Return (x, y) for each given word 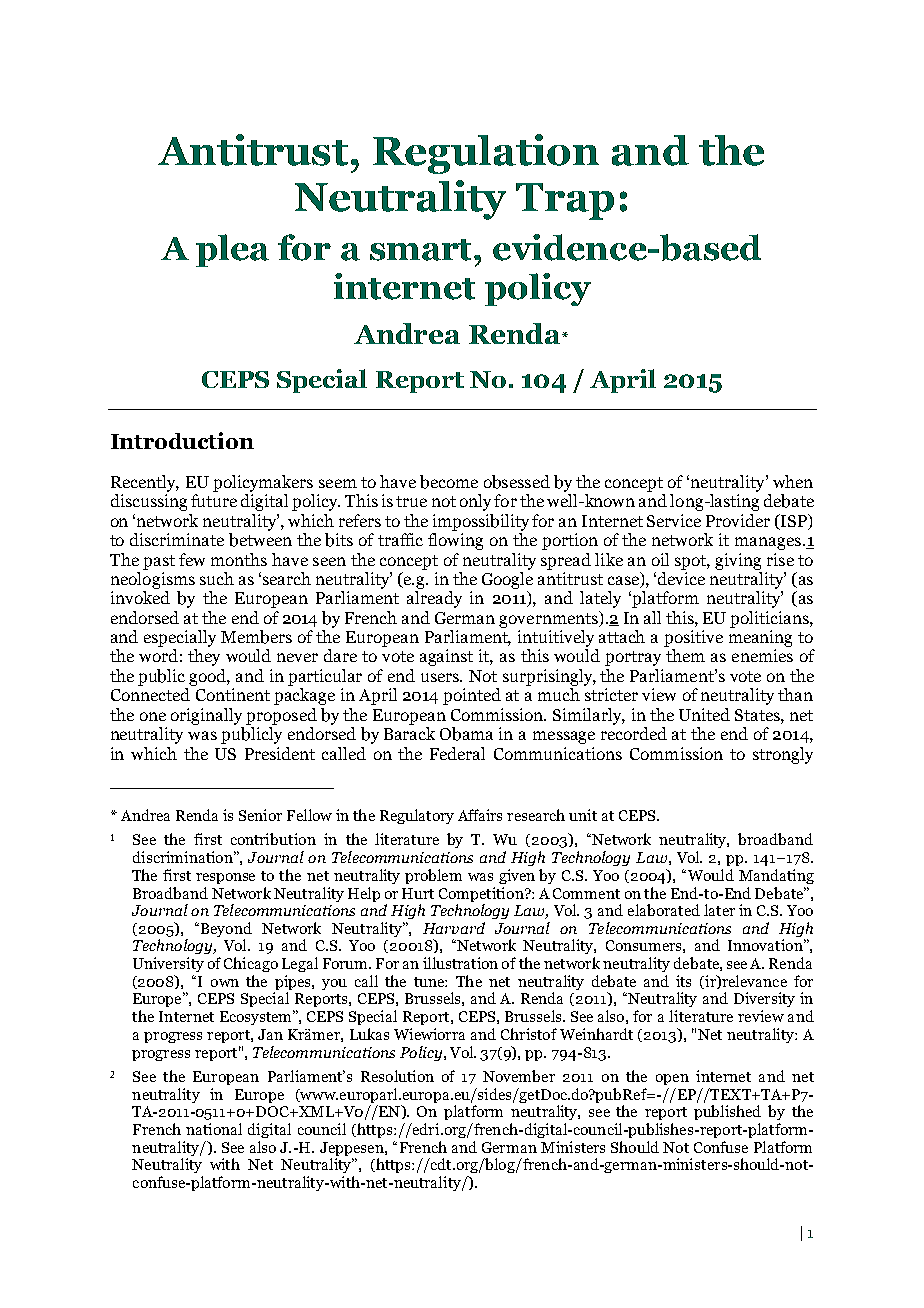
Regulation (486, 154)
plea (232, 250)
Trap (565, 201)
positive (693, 638)
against (446, 657)
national (214, 1129)
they (204, 657)
